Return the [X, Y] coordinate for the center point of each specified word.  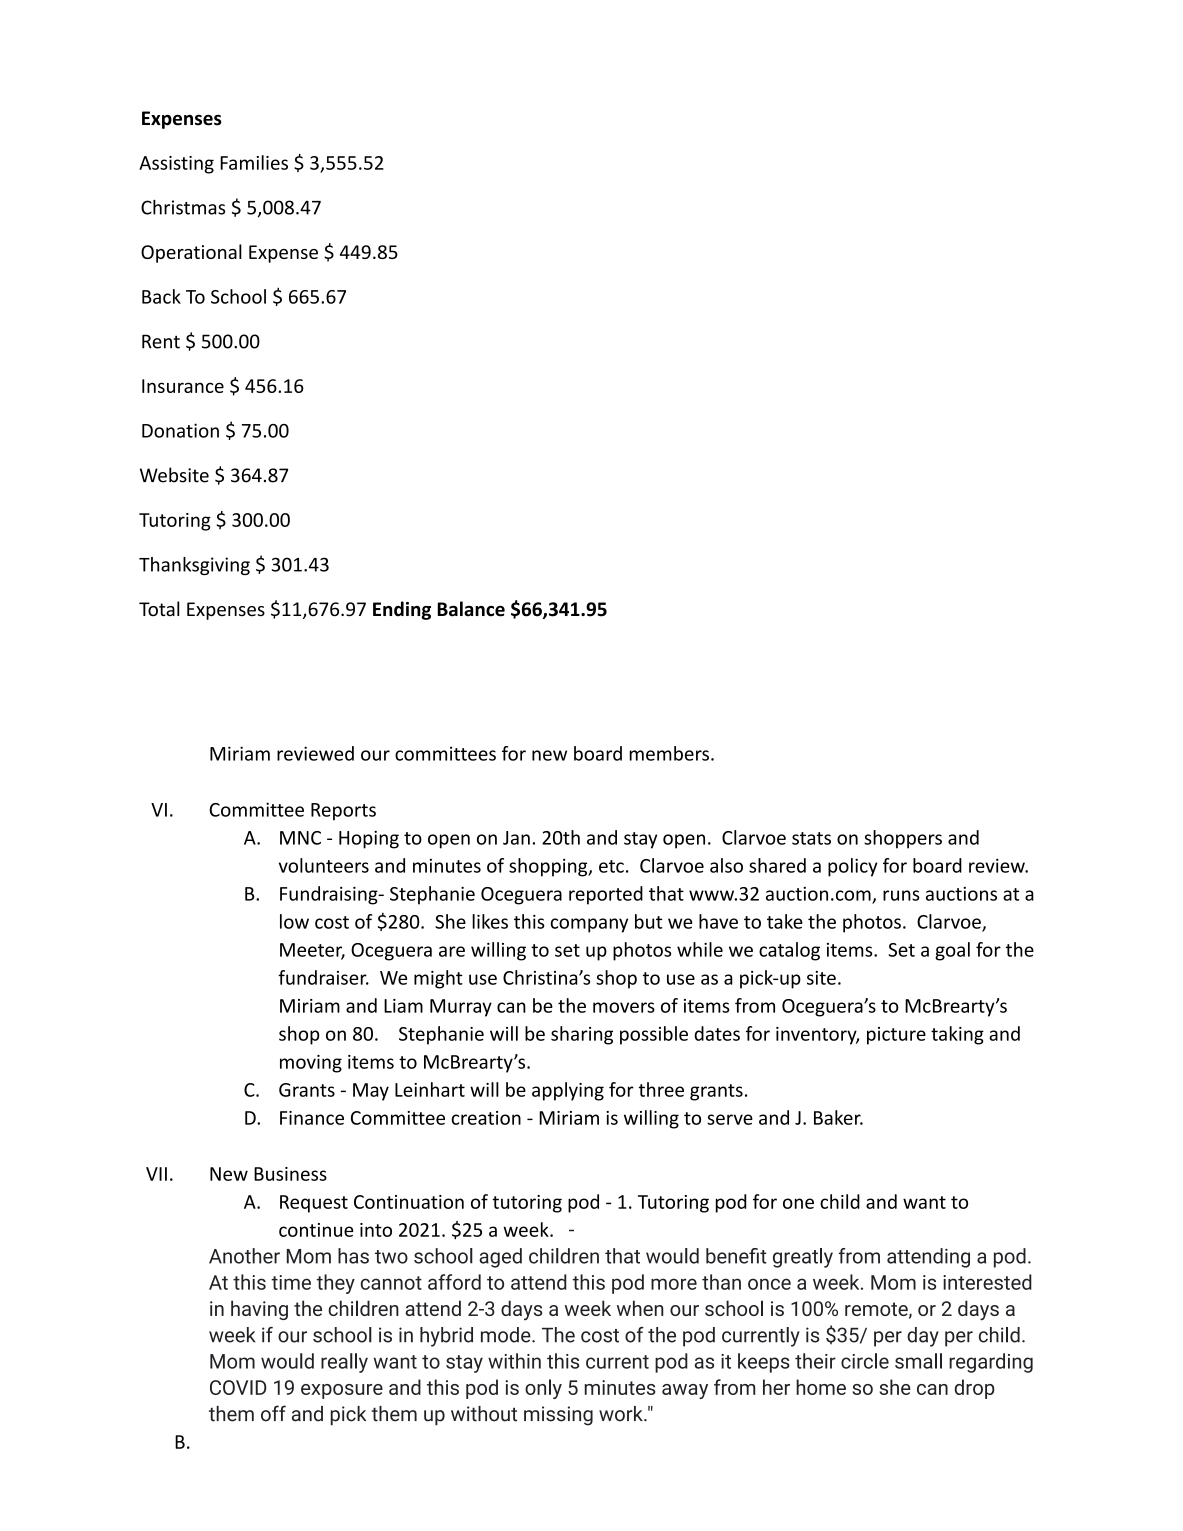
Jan [516, 838]
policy [853, 867]
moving [311, 1064]
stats [811, 838]
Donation [180, 430]
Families [254, 162]
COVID [238, 1387]
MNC [300, 838]
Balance [471, 609]
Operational [191, 253]
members [669, 753]
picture [896, 1036]
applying [568, 1091]
